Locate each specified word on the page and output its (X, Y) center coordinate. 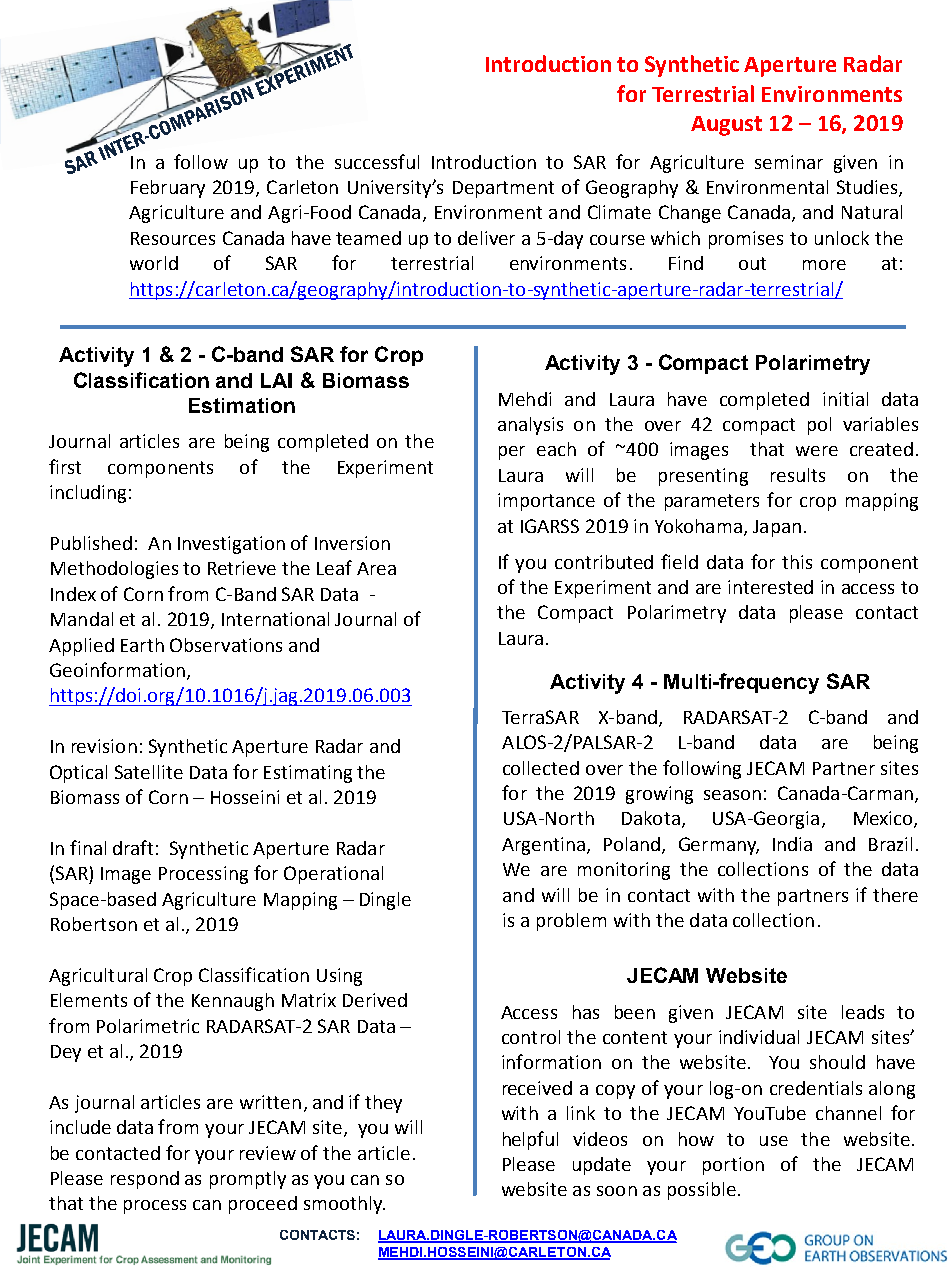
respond (145, 1180)
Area (376, 568)
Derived (375, 1000)
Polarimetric (148, 1026)
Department (503, 189)
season (732, 795)
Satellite (149, 772)
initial (845, 399)
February (168, 189)
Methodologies (114, 570)
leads (863, 1012)
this (797, 562)
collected (541, 768)
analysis (530, 426)
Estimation (242, 405)
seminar (789, 162)
